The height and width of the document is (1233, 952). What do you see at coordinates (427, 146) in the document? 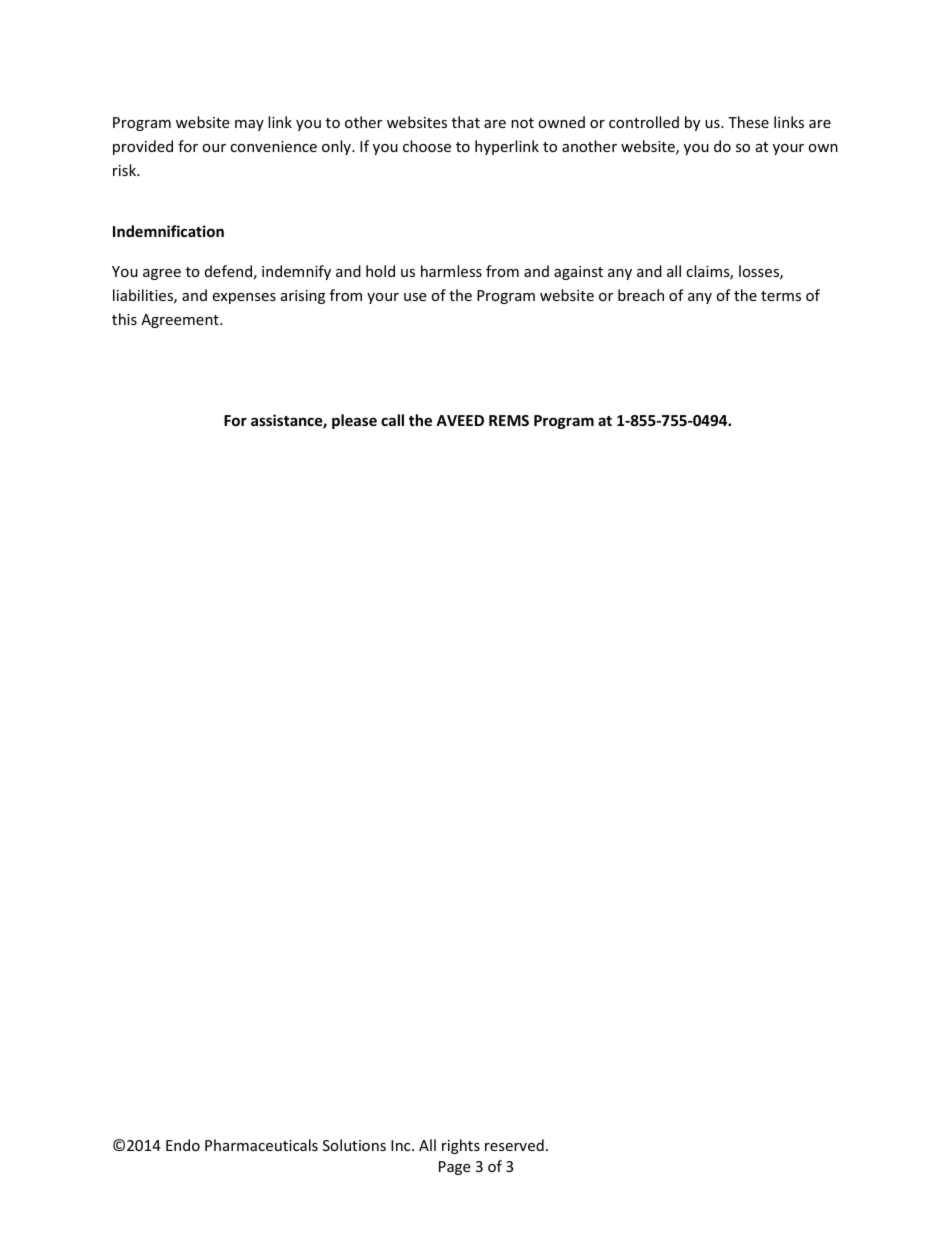
I see `choose` at bounding box center [427, 146].
